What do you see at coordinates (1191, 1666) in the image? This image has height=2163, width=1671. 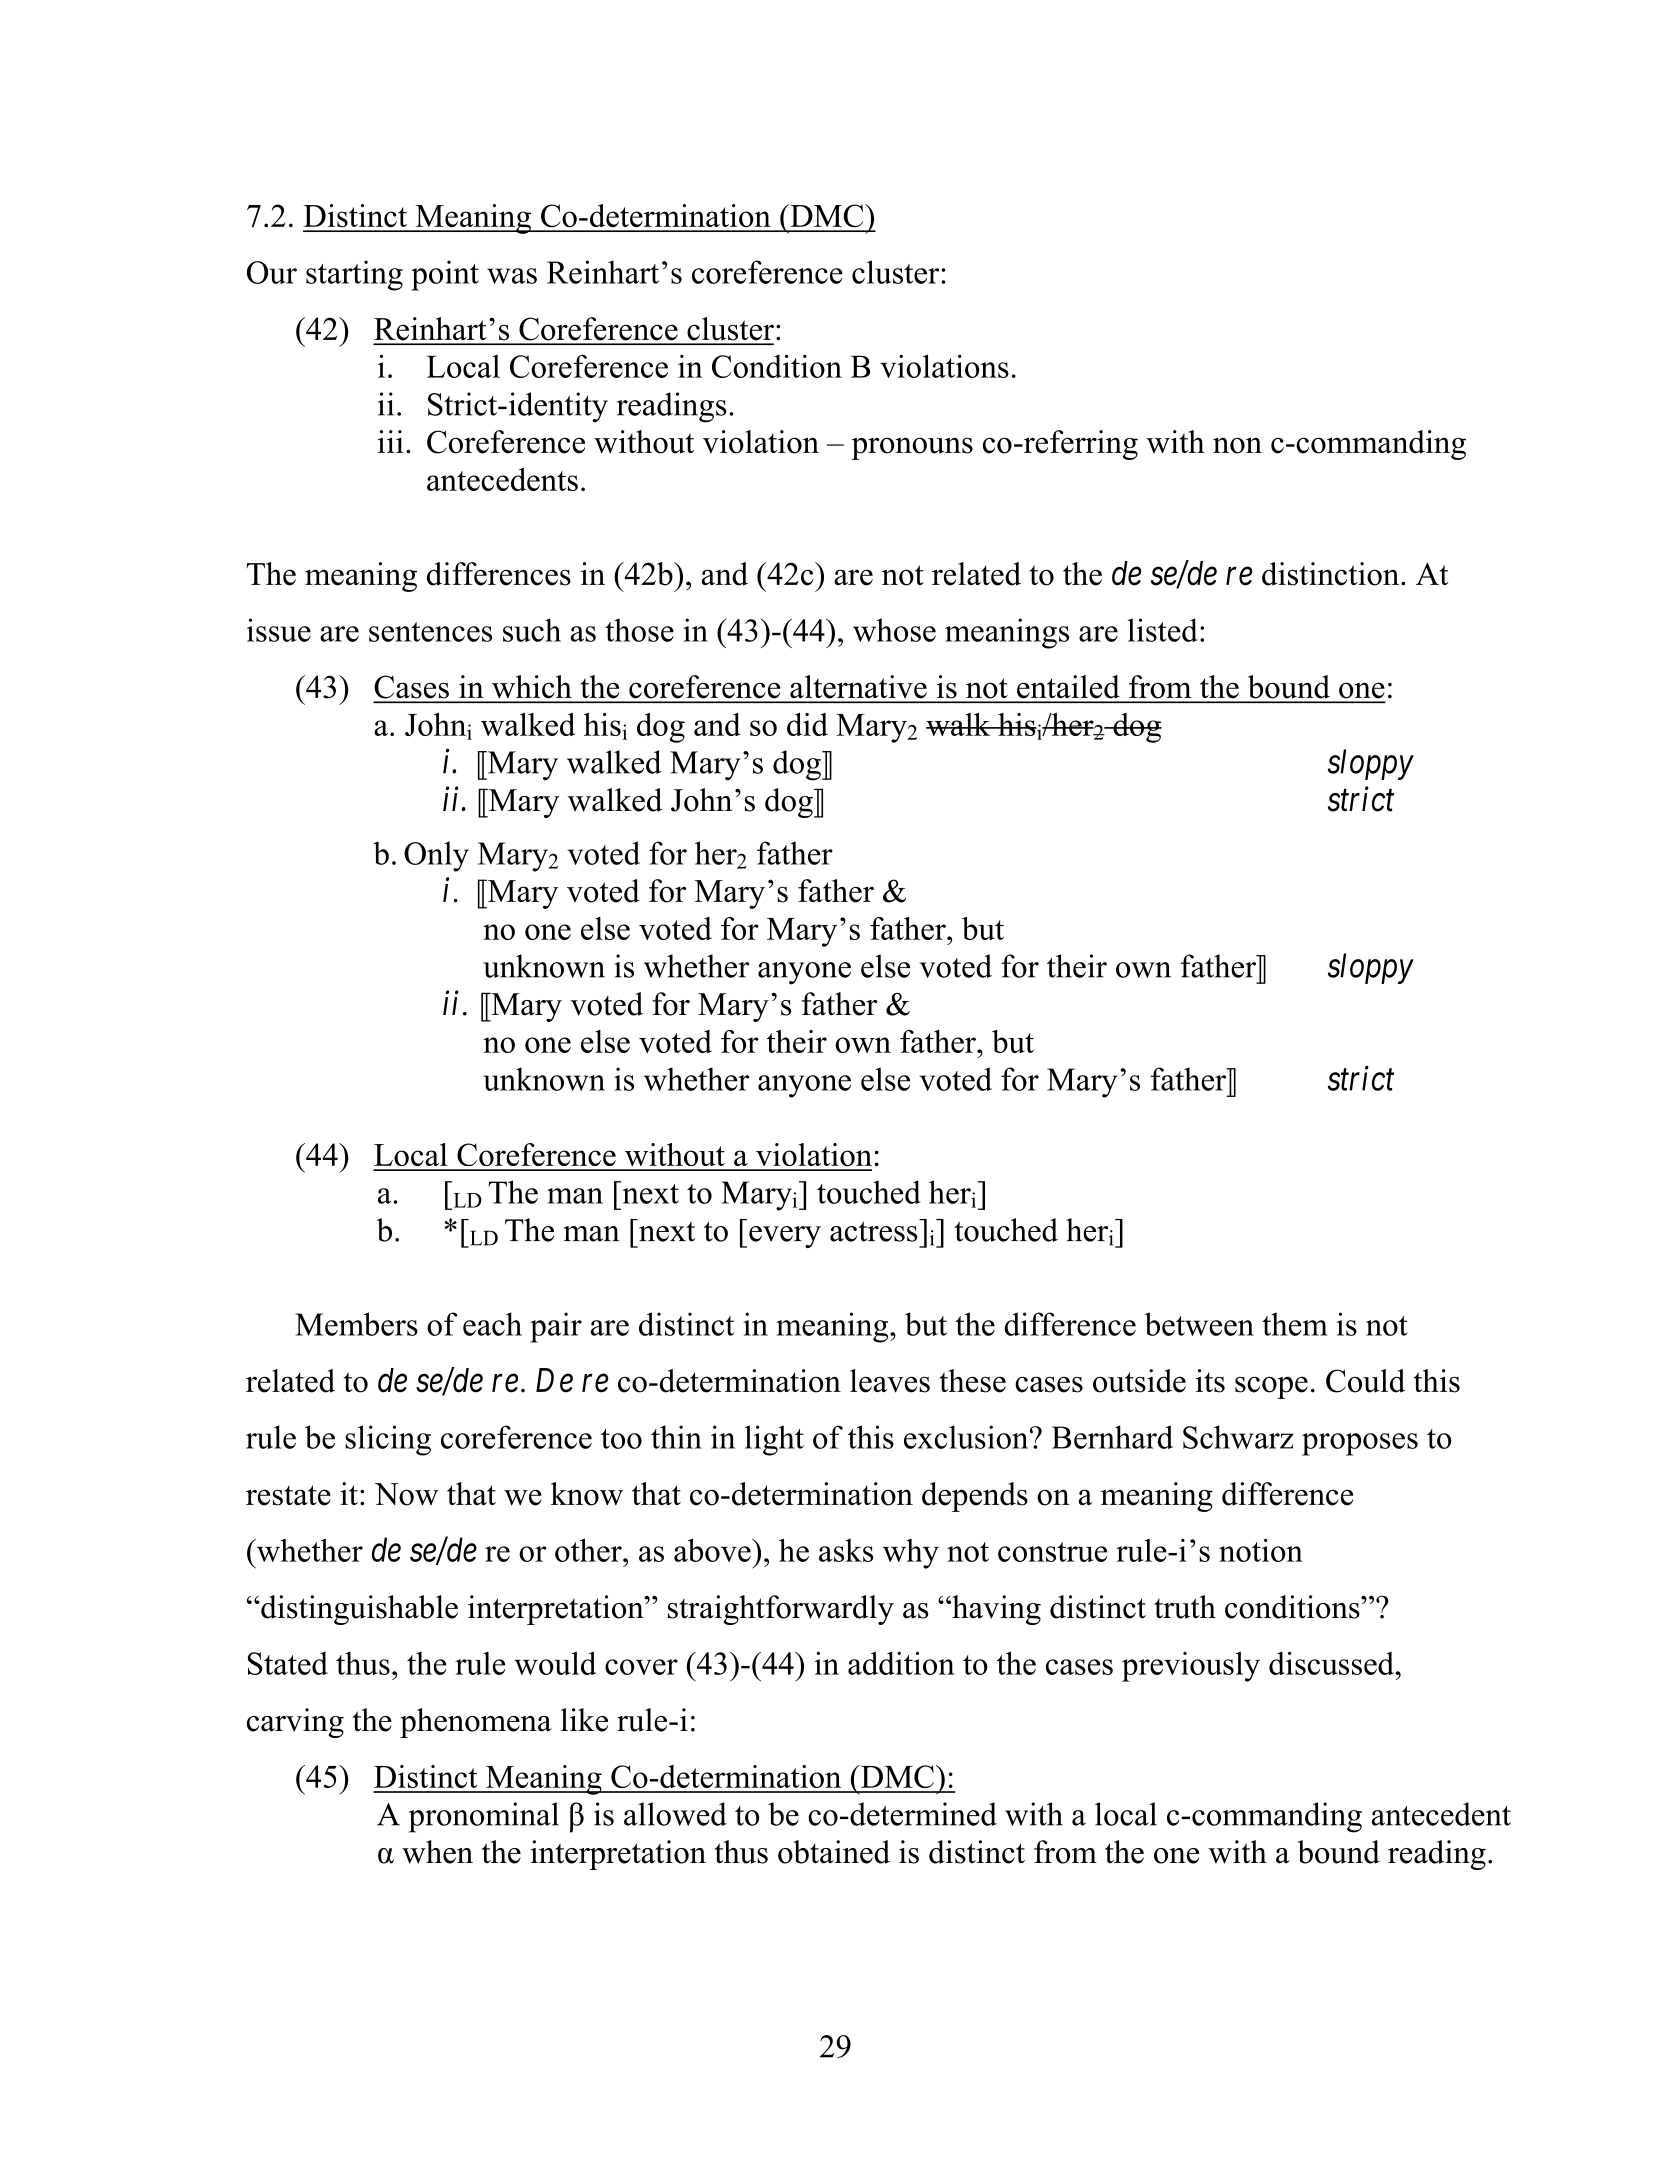 I see `previously` at bounding box center [1191, 1666].
